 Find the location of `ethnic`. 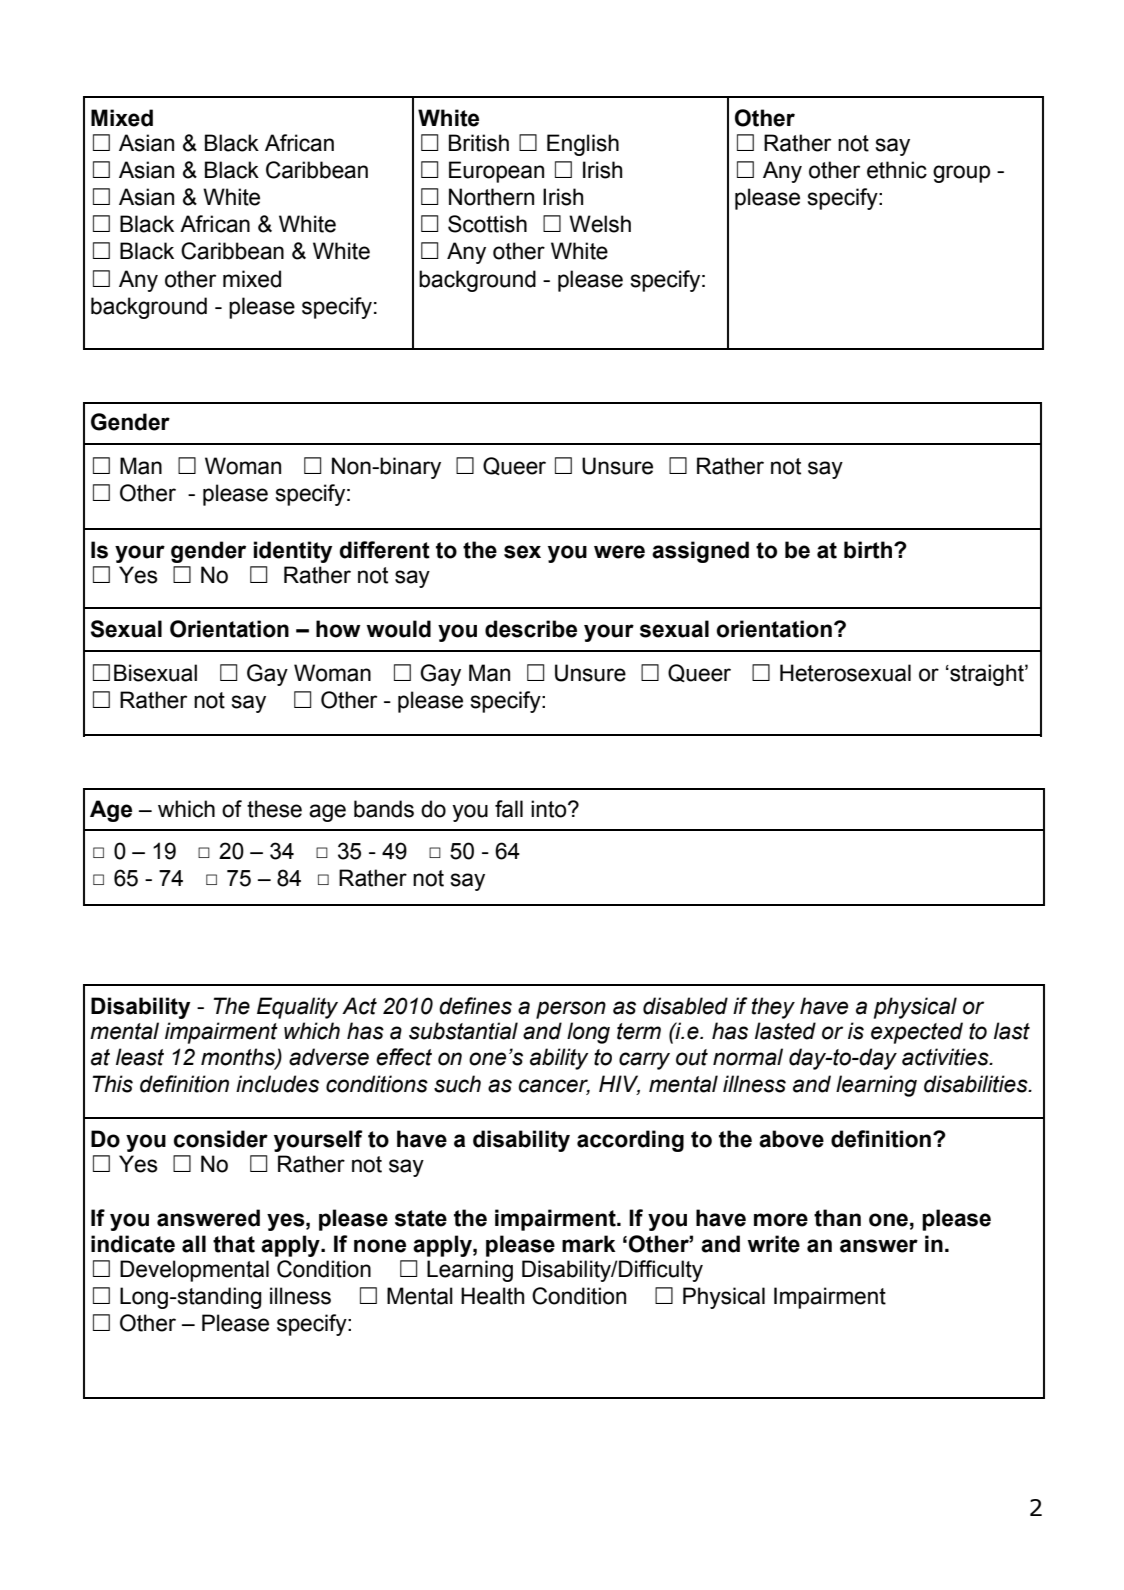

ethnic is located at coordinates (897, 170).
